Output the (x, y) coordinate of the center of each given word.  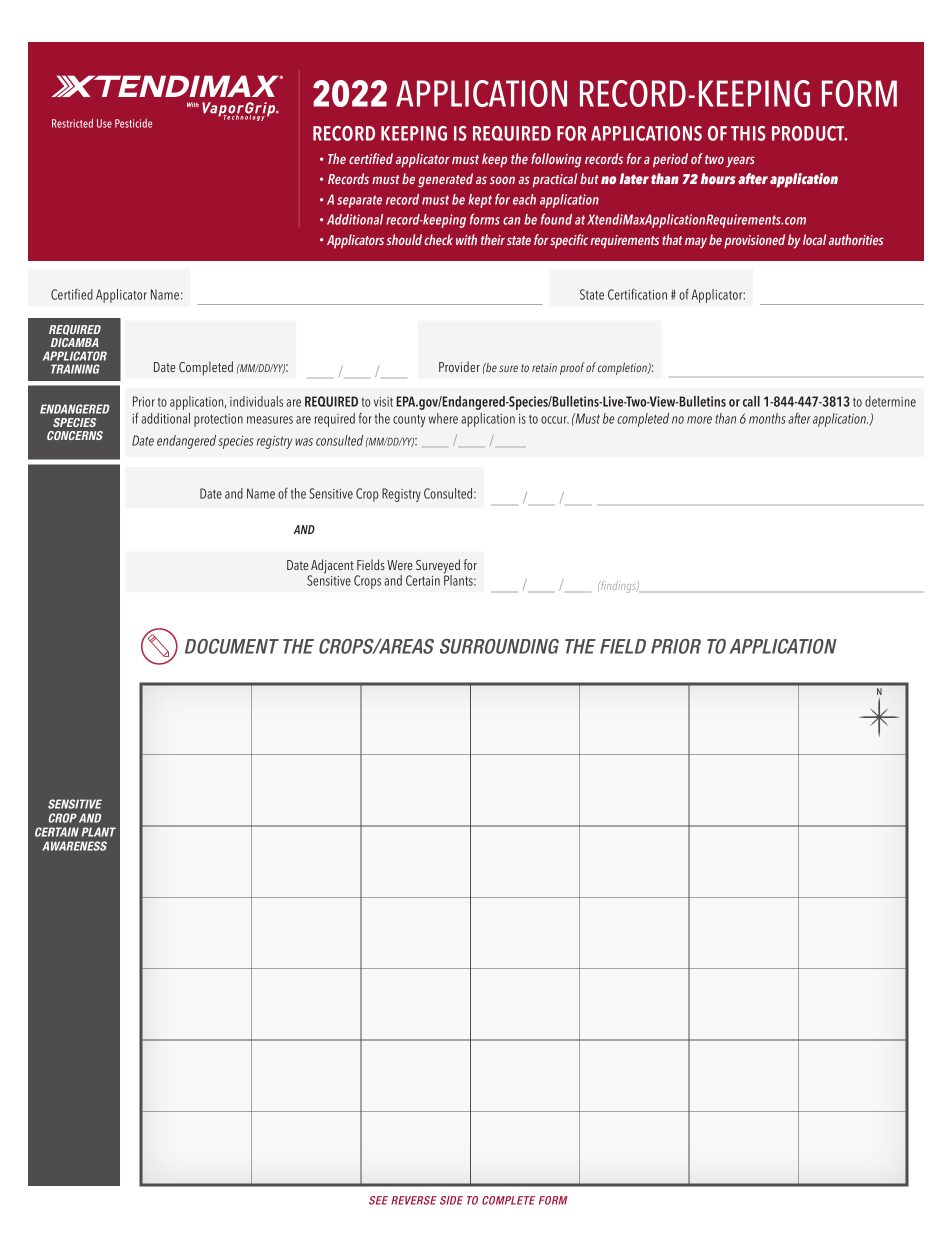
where (443, 418)
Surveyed (438, 567)
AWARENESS (74, 846)
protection (218, 420)
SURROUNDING (499, 646)
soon (502, 180)
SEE (378, 1200)
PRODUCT (809, 133)
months (767, 418)
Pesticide (133, 123)
